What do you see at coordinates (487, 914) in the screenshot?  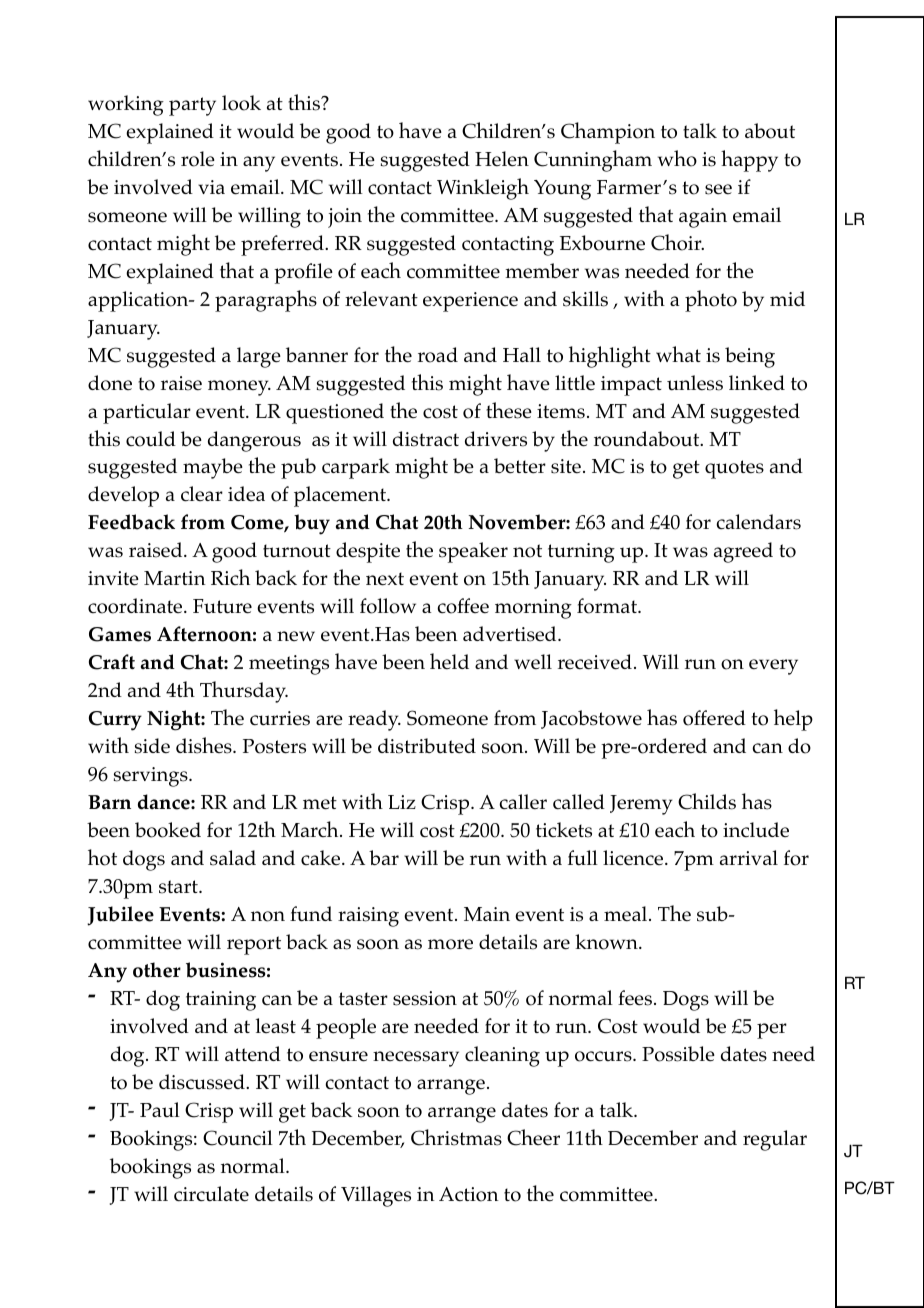 I see `Main` at bounding box center [487, 914].
